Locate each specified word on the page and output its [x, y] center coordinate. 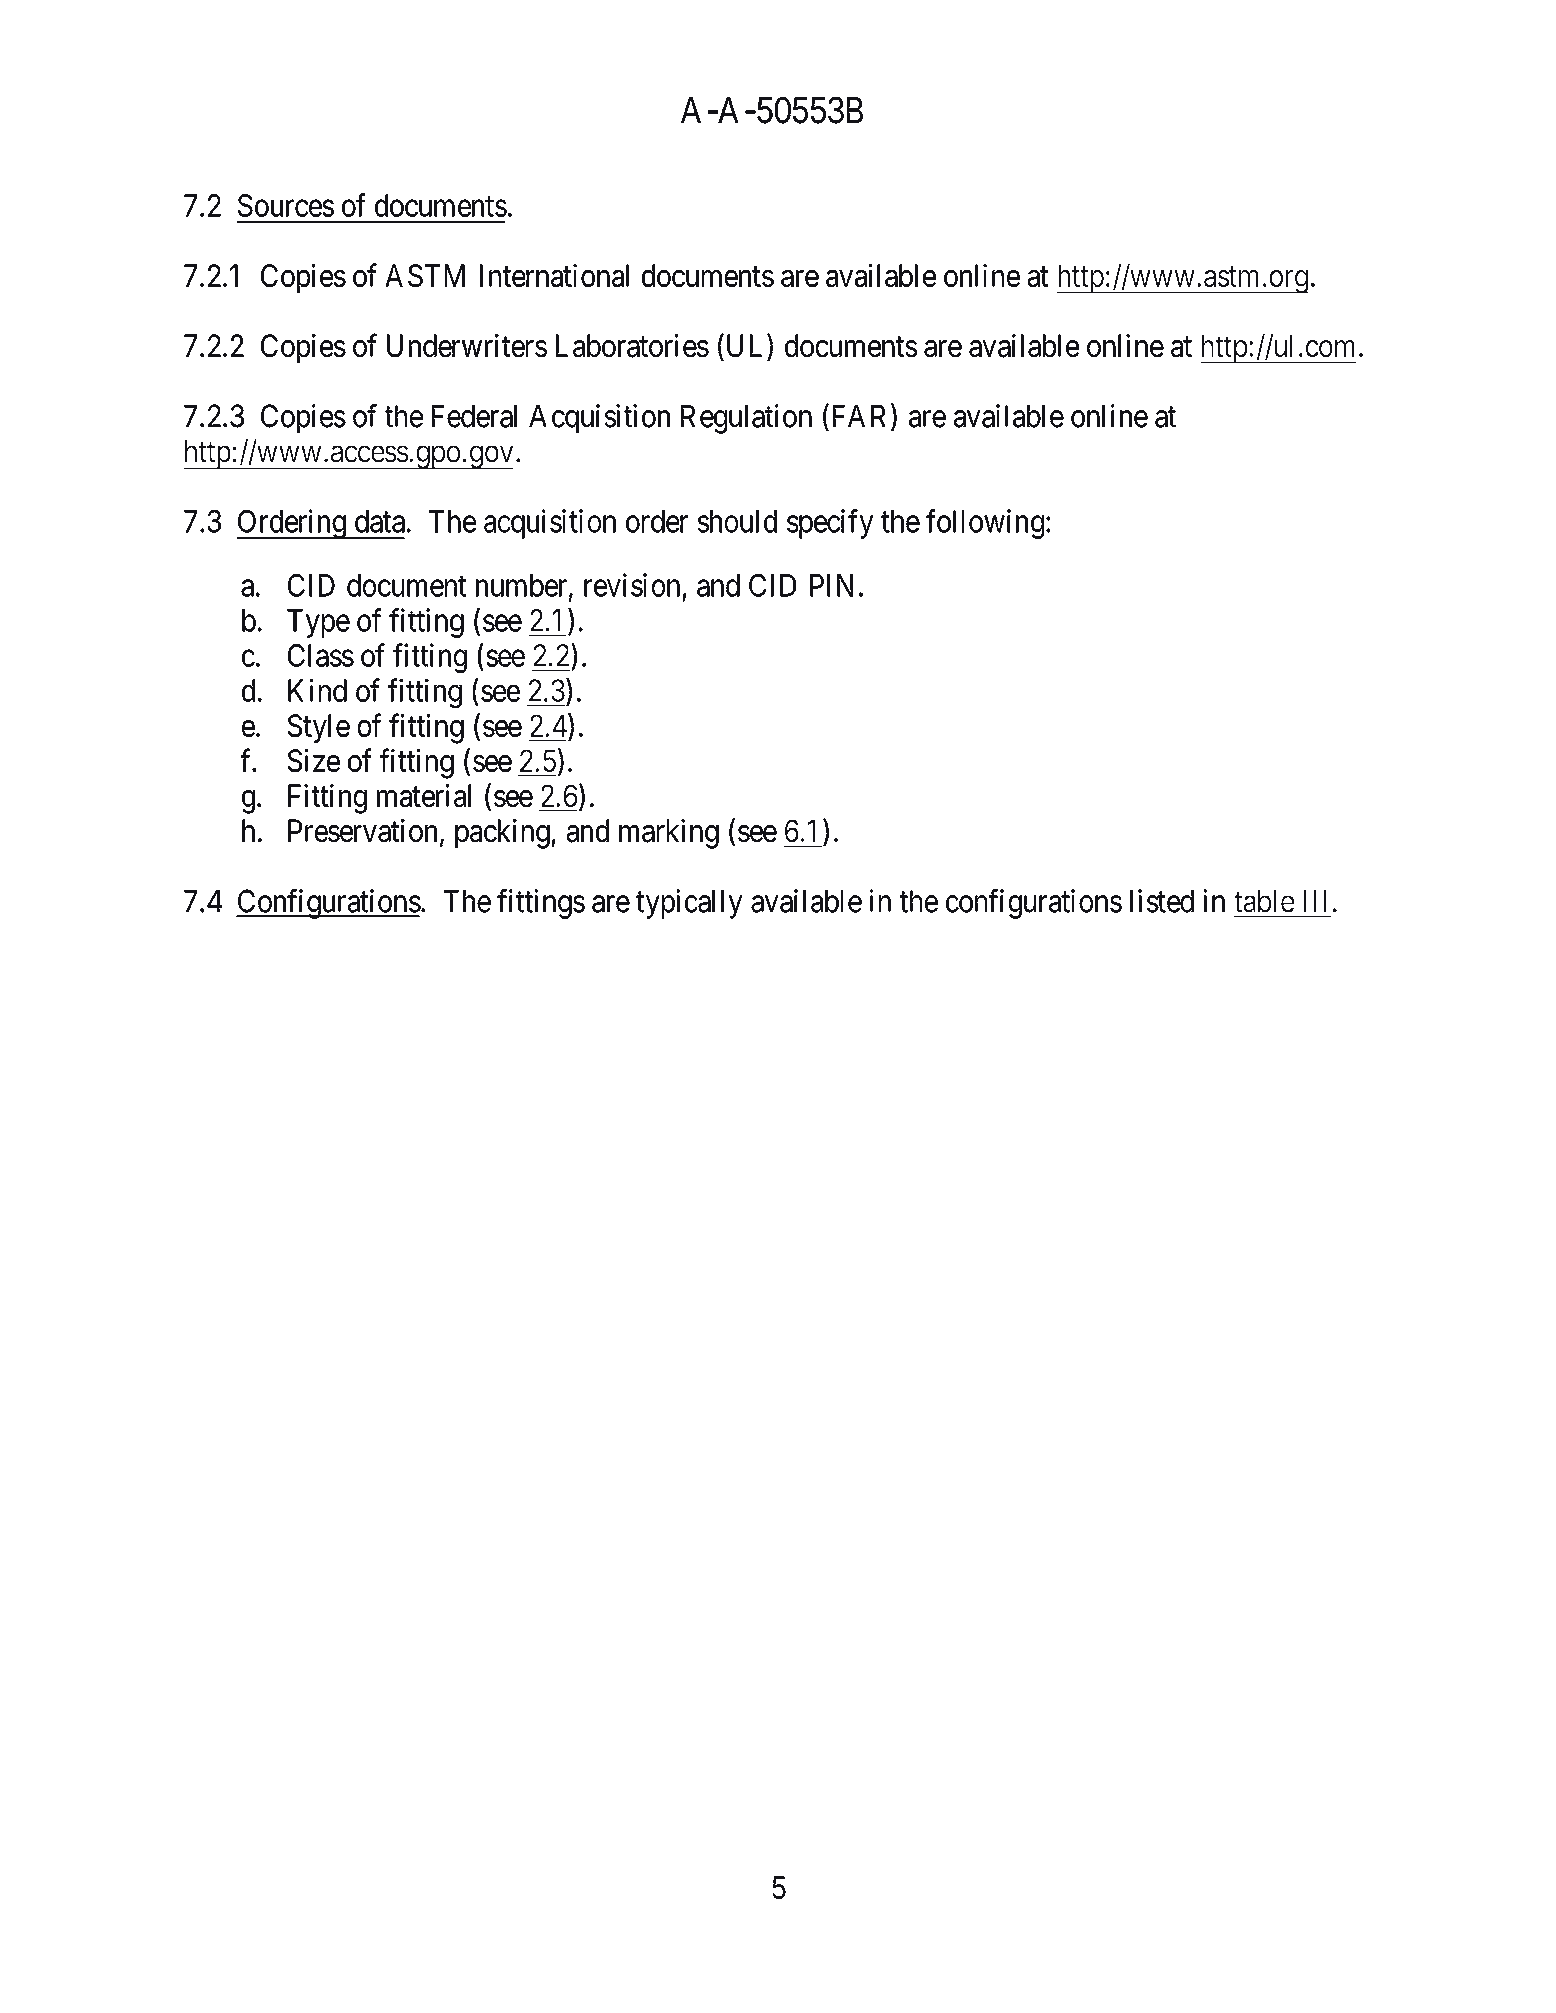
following [985, 524]
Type [318, 623]
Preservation [362, 831]
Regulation [746, 419]
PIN [831, 585]
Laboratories [632, 346]
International [554, 275]
